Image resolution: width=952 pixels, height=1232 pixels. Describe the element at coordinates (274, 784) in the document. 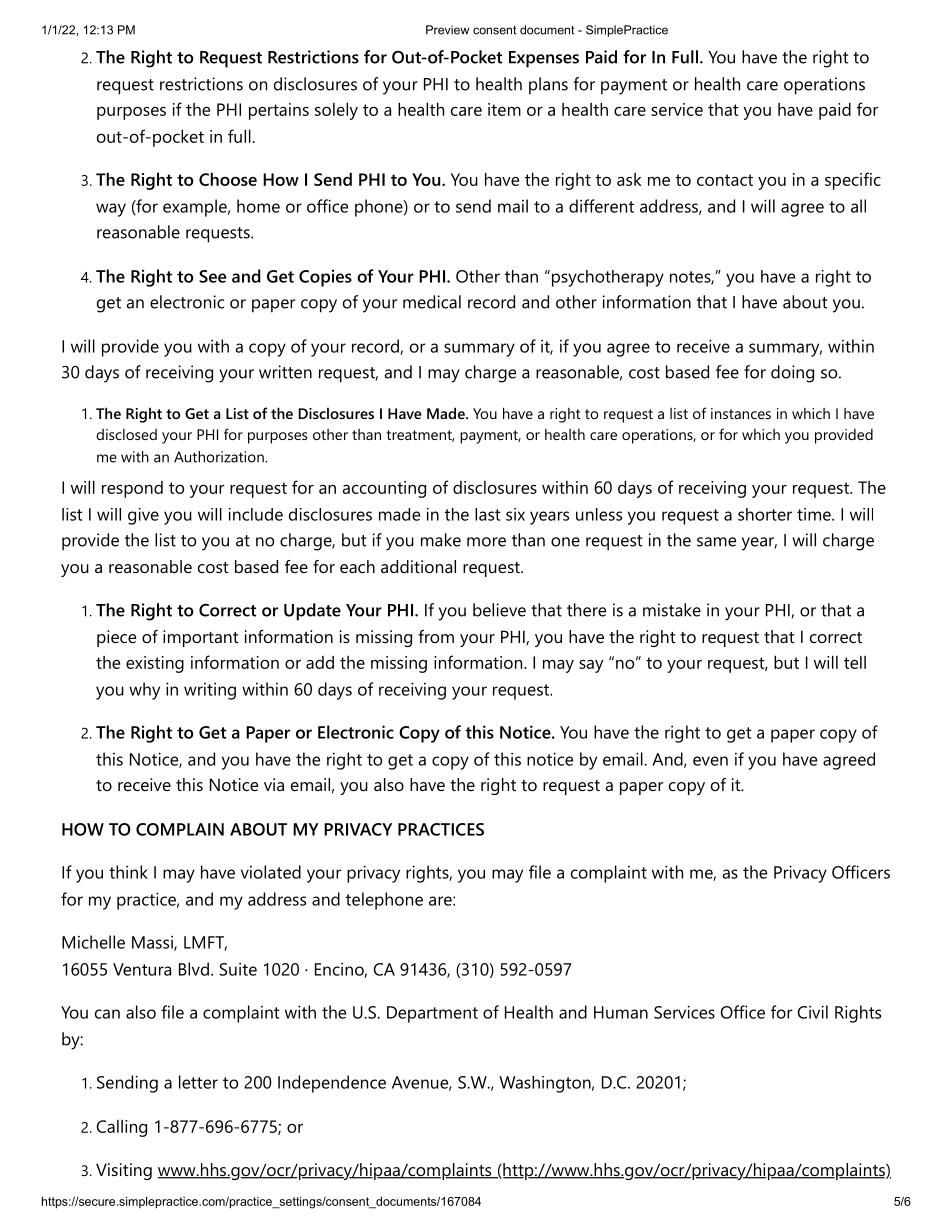

I see `via` at that location.
